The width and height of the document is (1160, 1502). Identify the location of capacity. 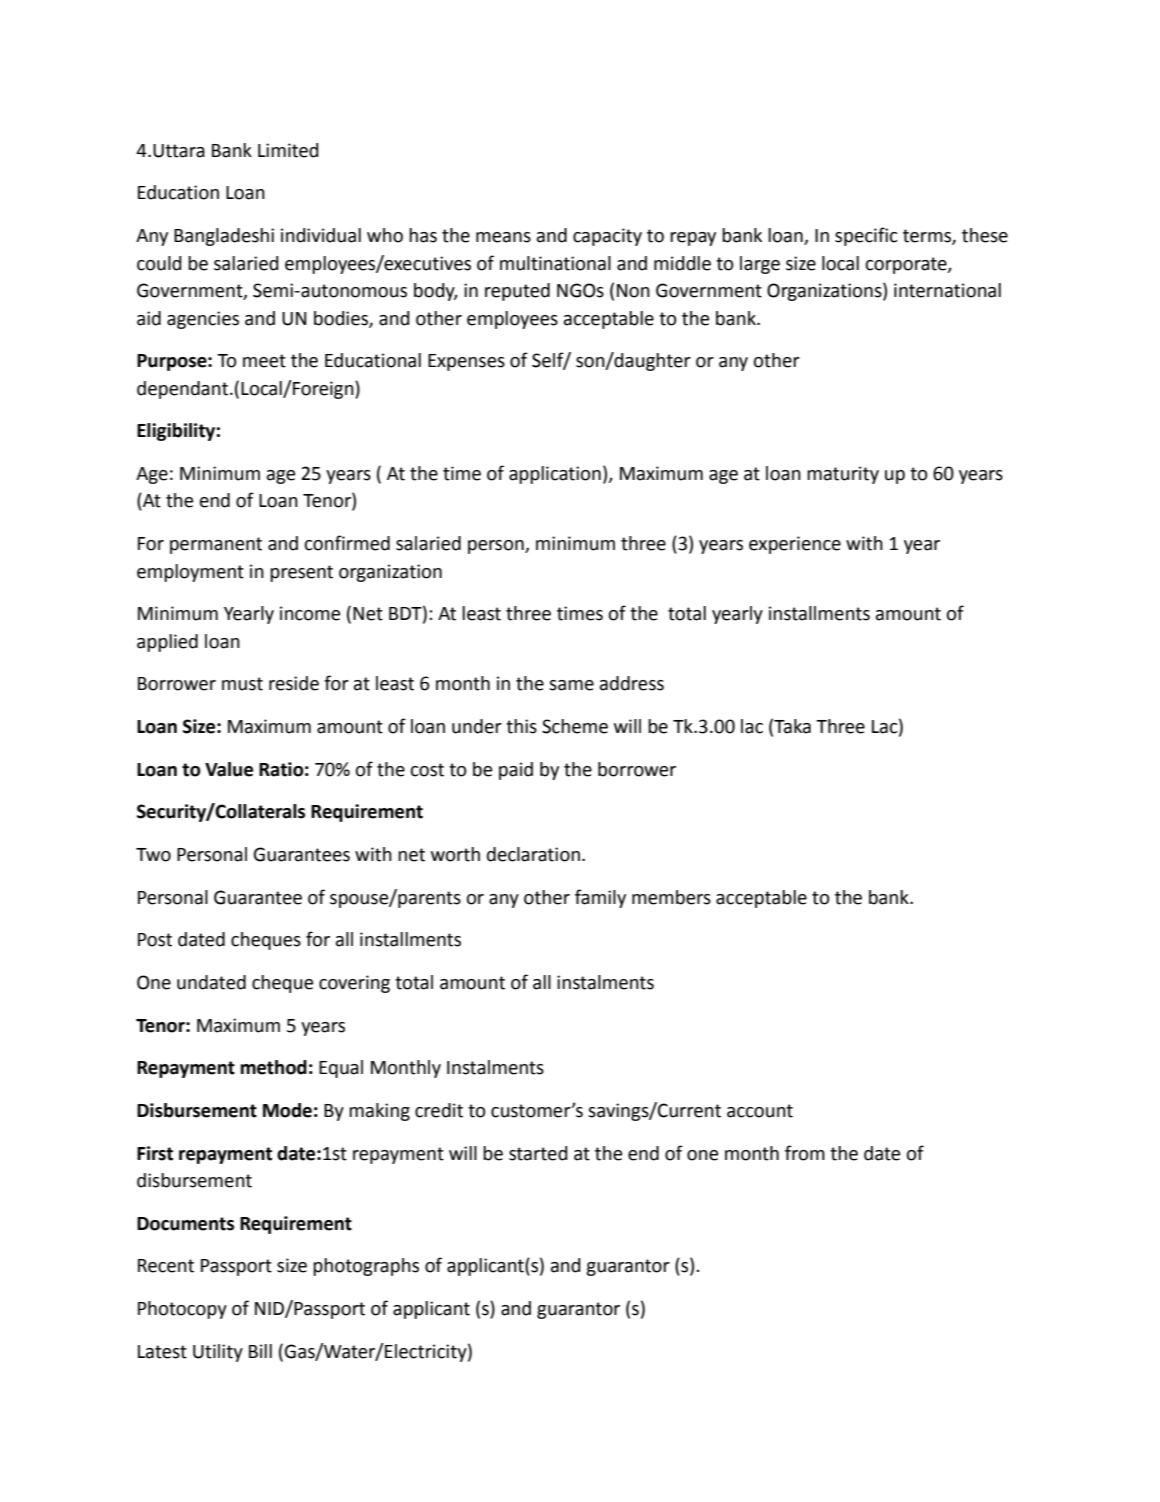
(607, 237).
